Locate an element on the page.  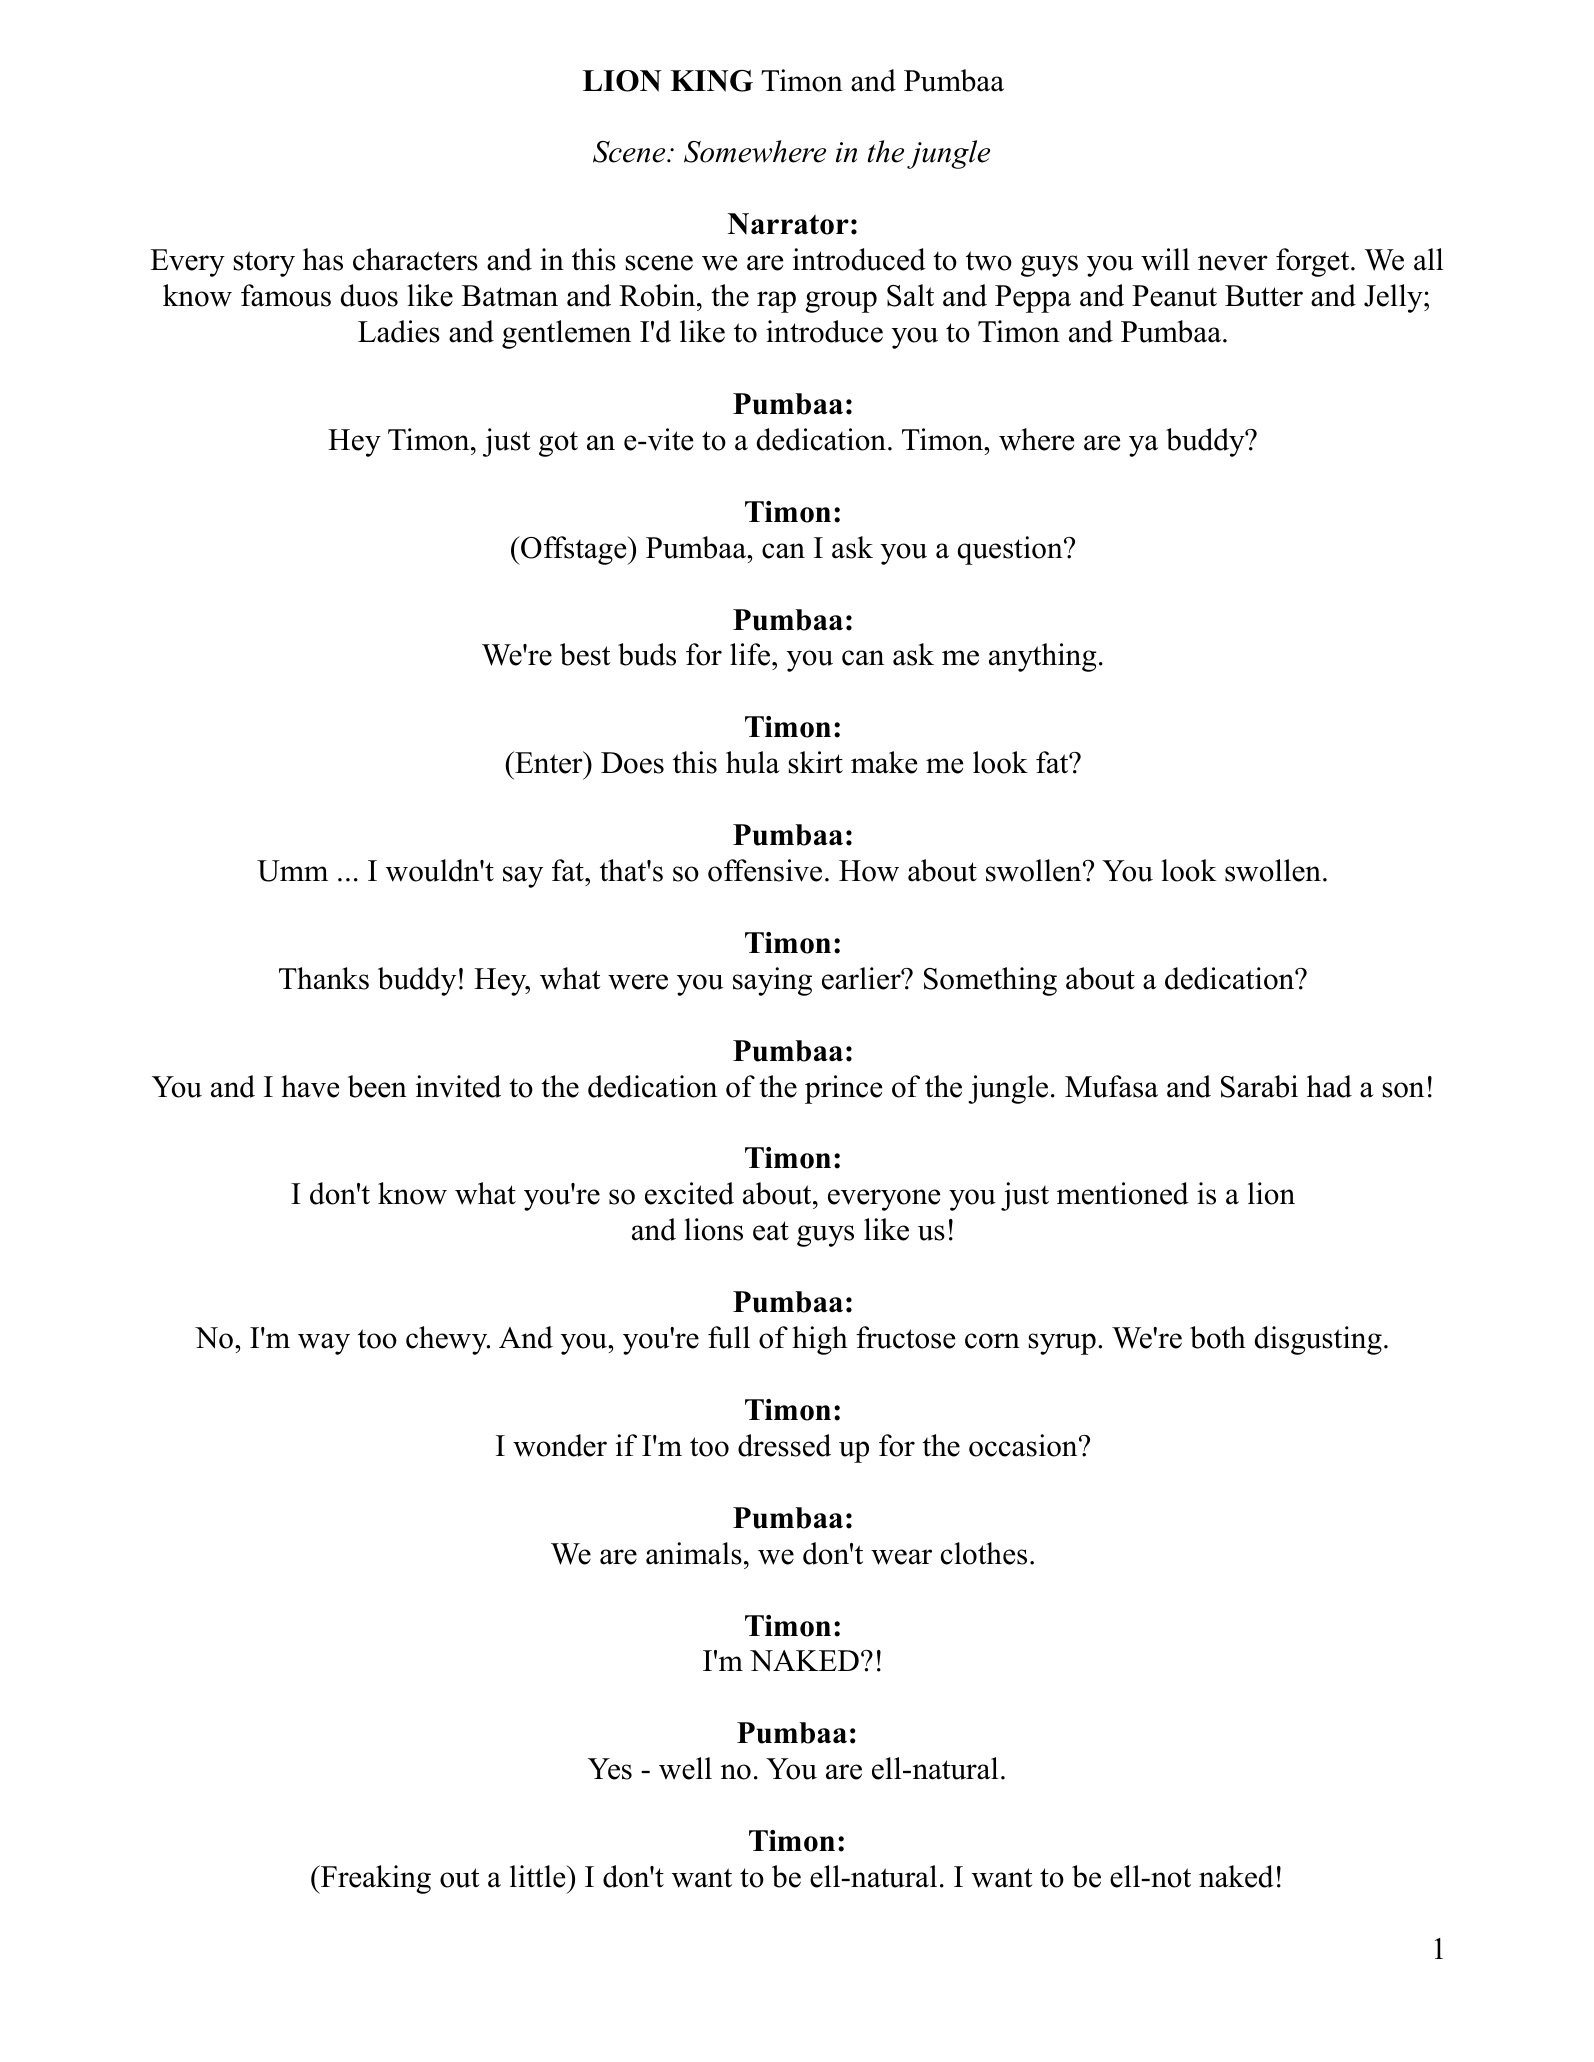
prince is located at coordinates (843, 1089).
